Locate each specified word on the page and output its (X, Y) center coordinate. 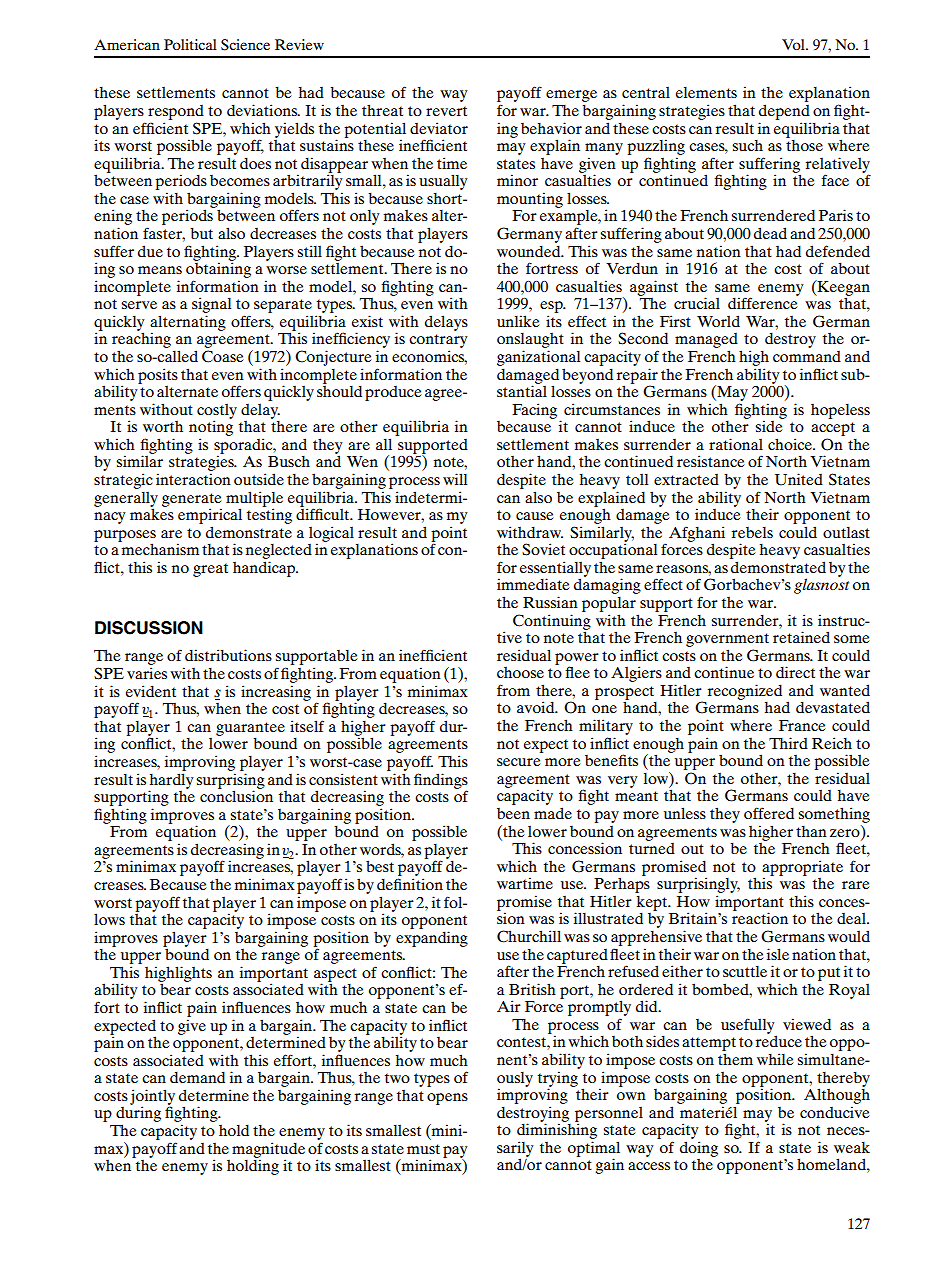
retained (801, 637)
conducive (834, 1112)
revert (446, 111)
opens (447, 1099)
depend (784, 112)
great (210, 570)
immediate (533, 584)
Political (190, 44)
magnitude (268, 1151)
